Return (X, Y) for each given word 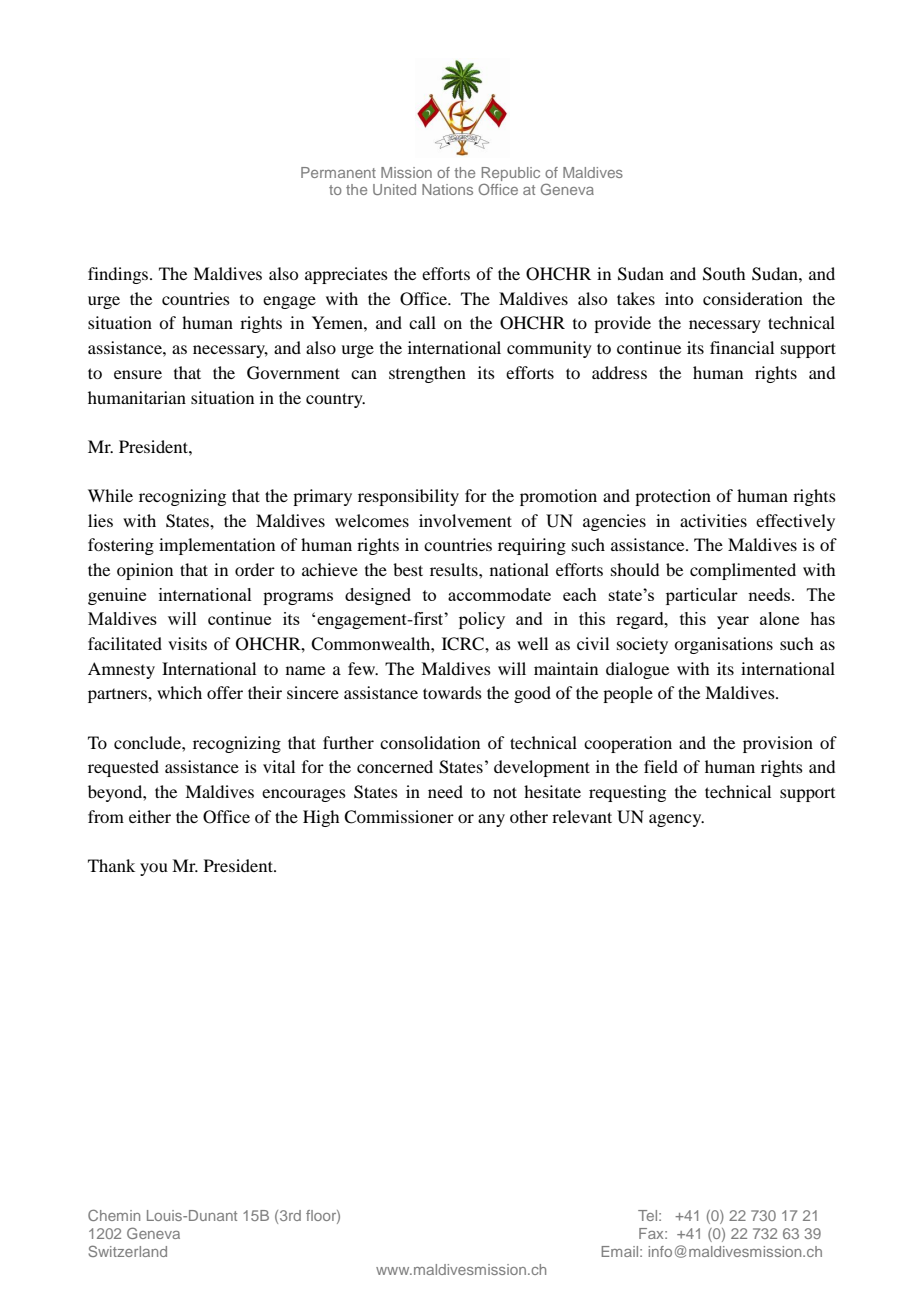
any (491, 820)
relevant (582, 816)
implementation (217, 546)
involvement (465, 520)
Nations (447, 189)
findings (119, 275)
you (154, 869)
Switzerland (127, 1251)
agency (676, 820)
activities (713, 520)
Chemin (114, 1215)
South (724, 274)
